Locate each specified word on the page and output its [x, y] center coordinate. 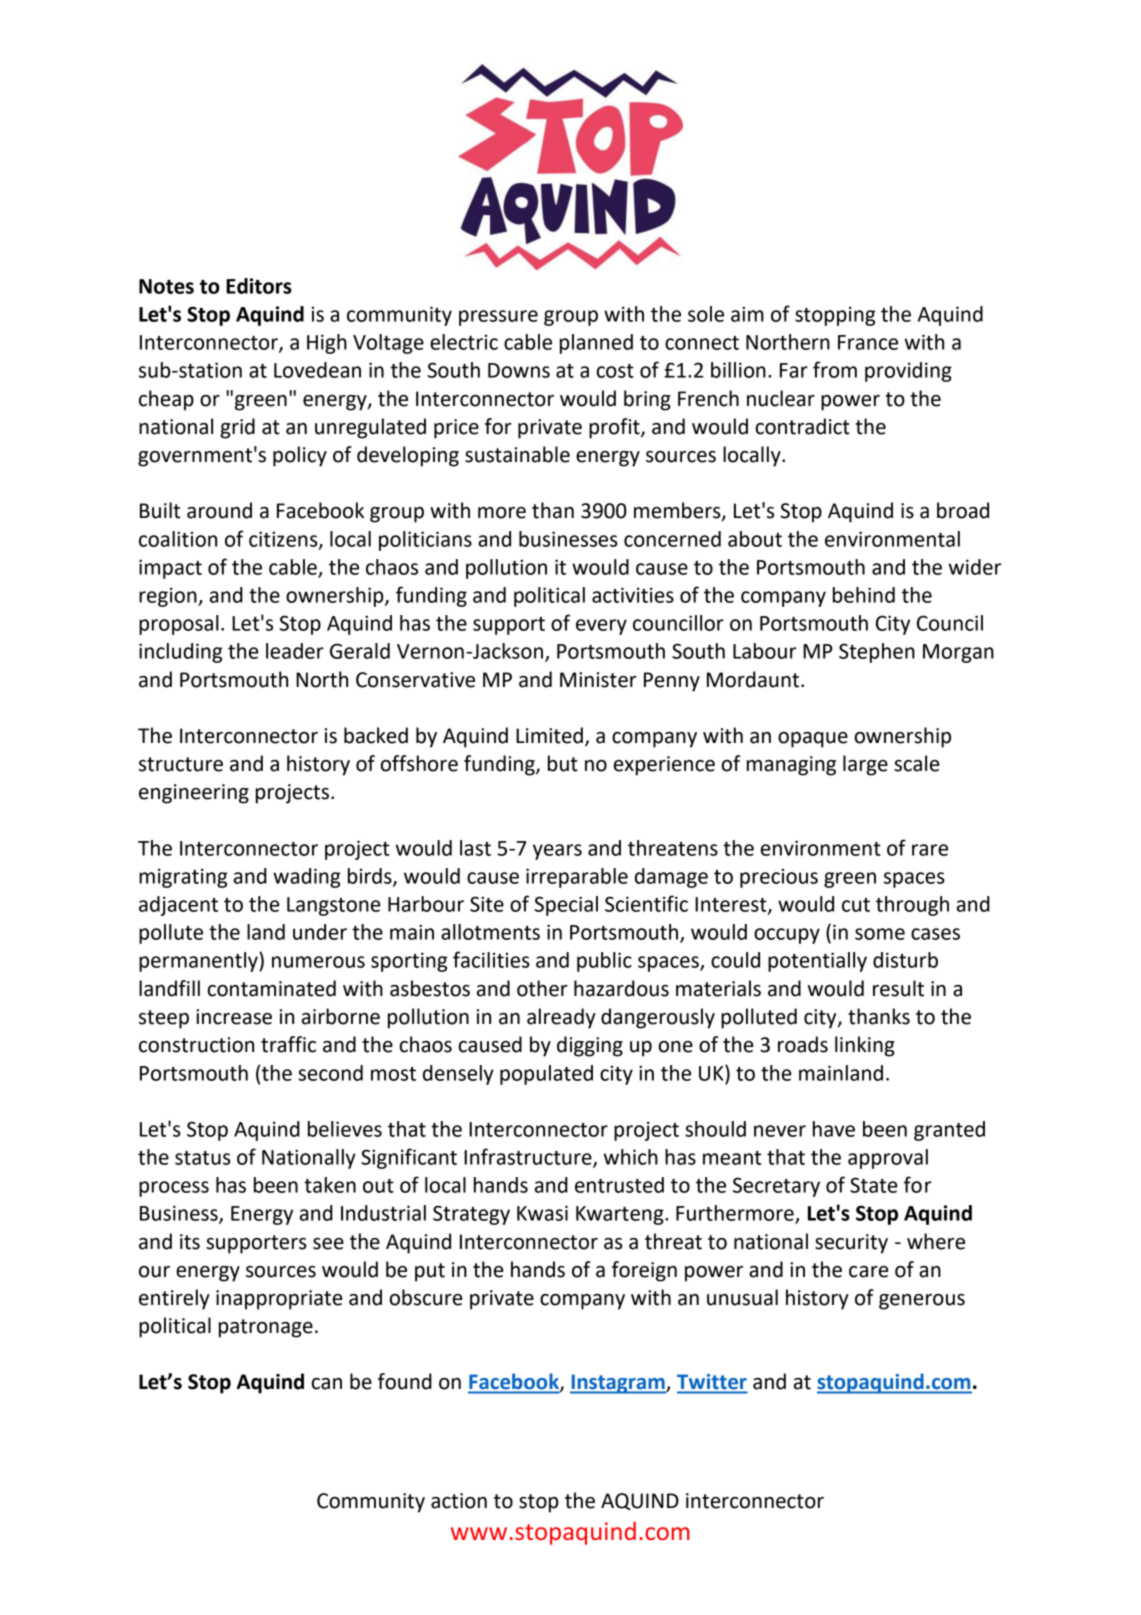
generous [922, 1302]
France [868, 342]
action [459, 1501]
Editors [259, 286]
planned [596, 344]
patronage [266, 1328]
